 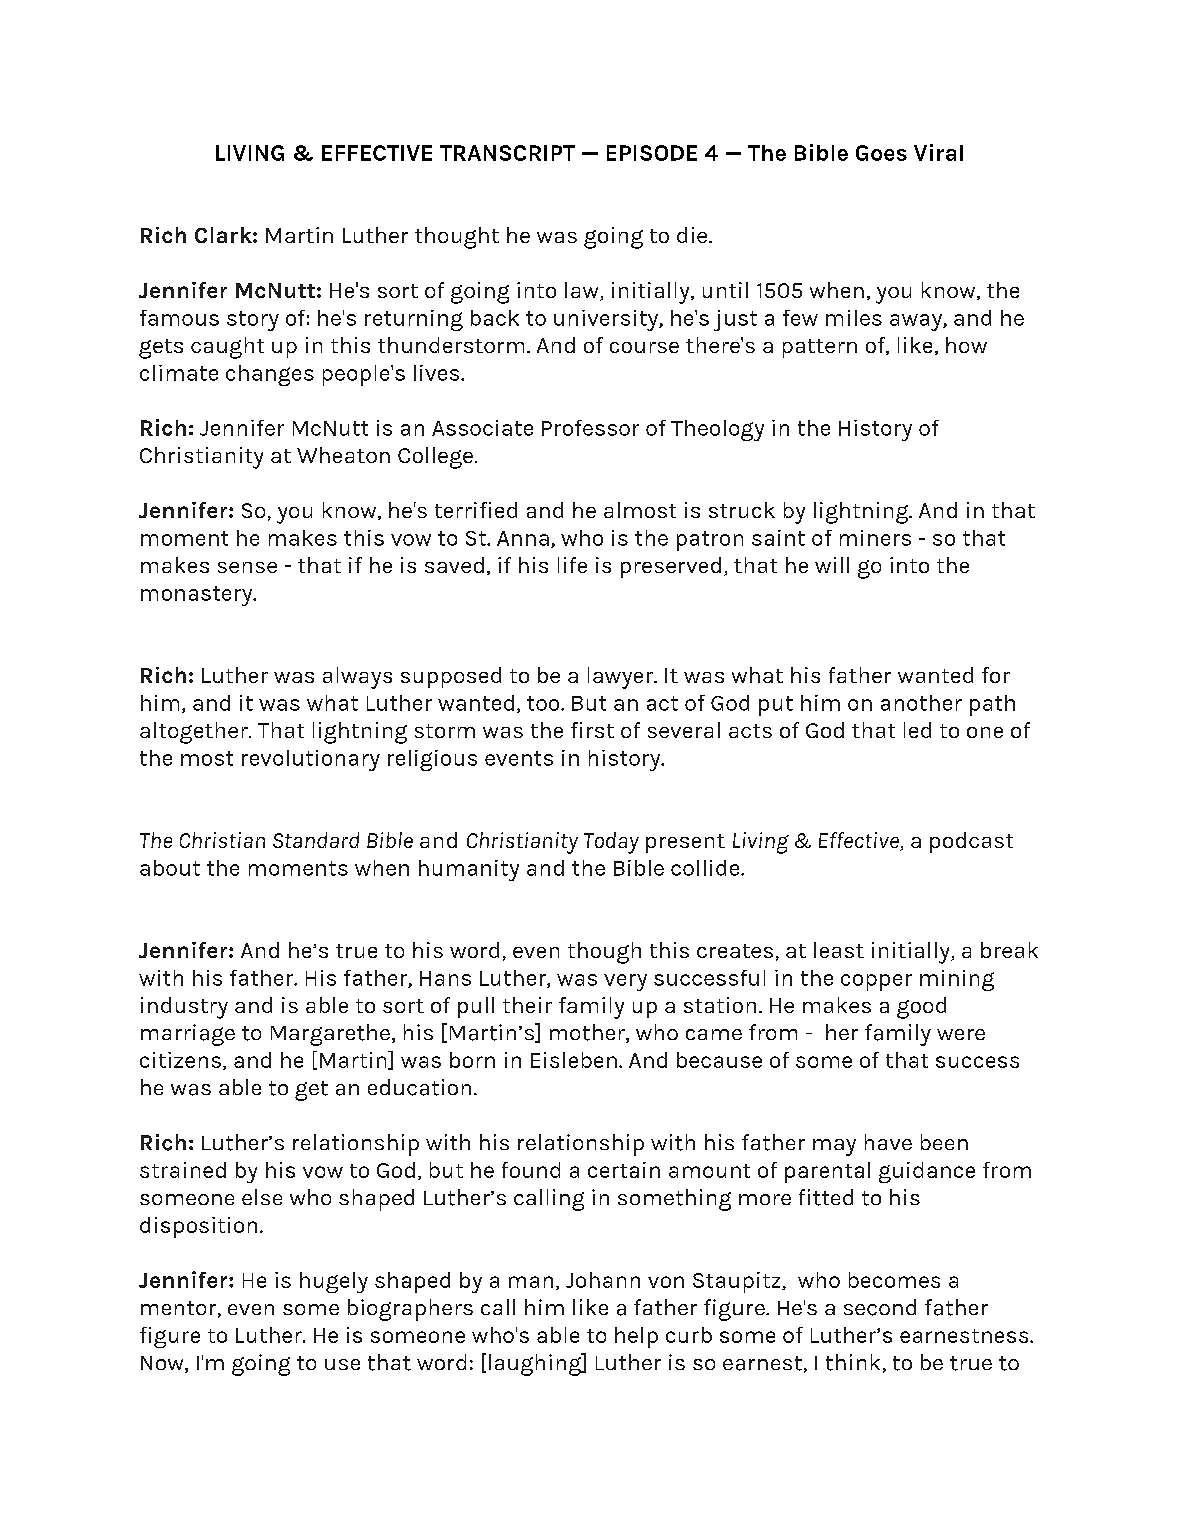 What do you see at coordinates (178, 1308) in the screenshot?
I see `mentor` at bounding box center [178, 1308].
